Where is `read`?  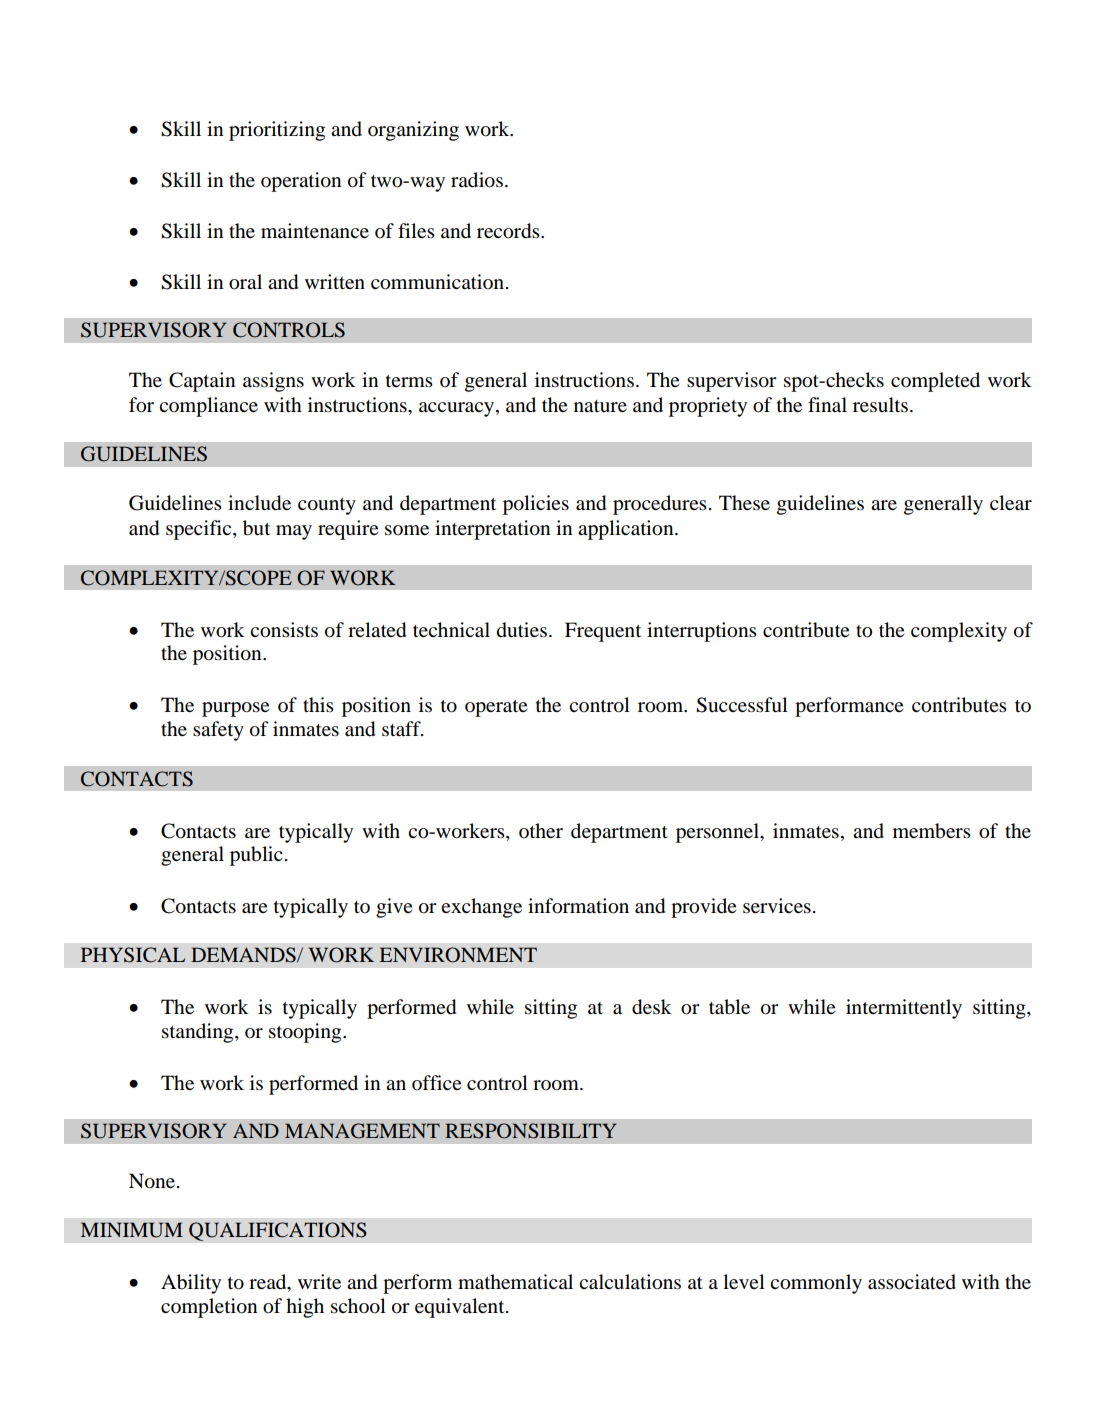
read is located at coordinates (269, 1283).
